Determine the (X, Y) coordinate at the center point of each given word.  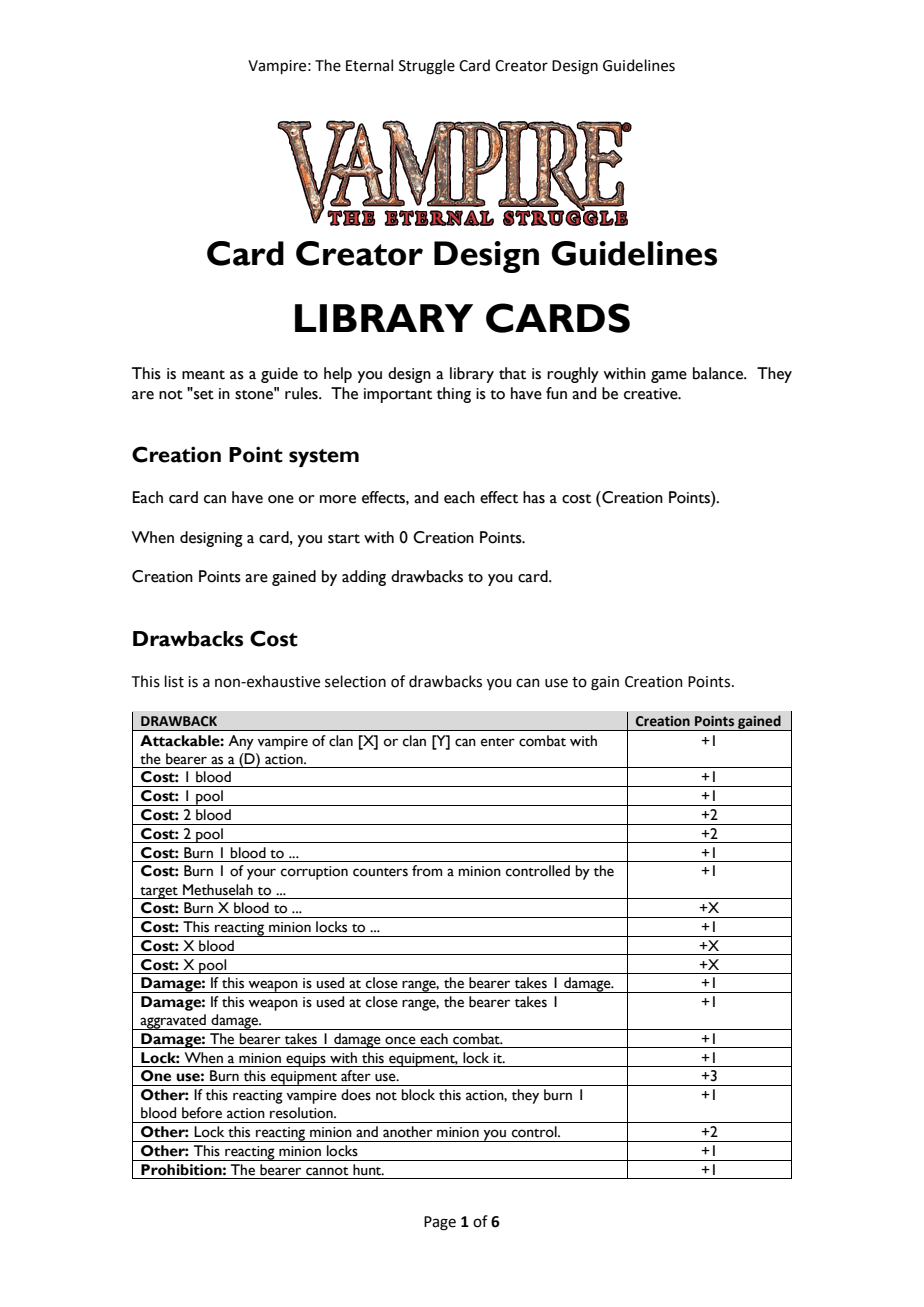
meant (203, 375)
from (427, 871)
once (400, 1040)
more (338, 499)
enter (498, 742)
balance (719, 373)
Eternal (369, 65)
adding (364, 578)
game (669, 377)
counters (380, 872)
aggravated (173, 1022)
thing (454, 395)
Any (241, 742)
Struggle (427, 67)
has (534, 497)
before (202, 1113)
